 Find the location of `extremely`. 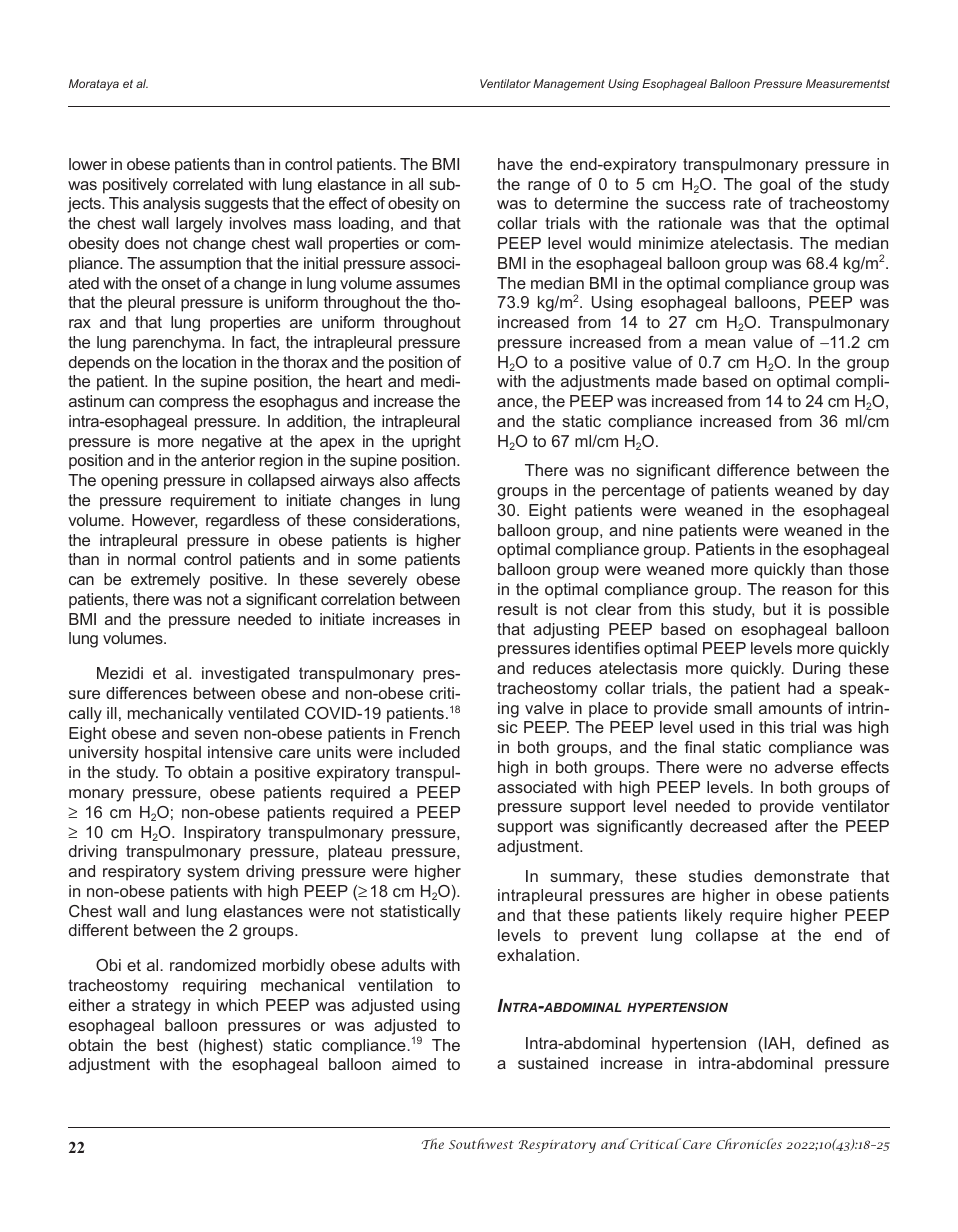

extremely is located at coordinates (165, 581).
